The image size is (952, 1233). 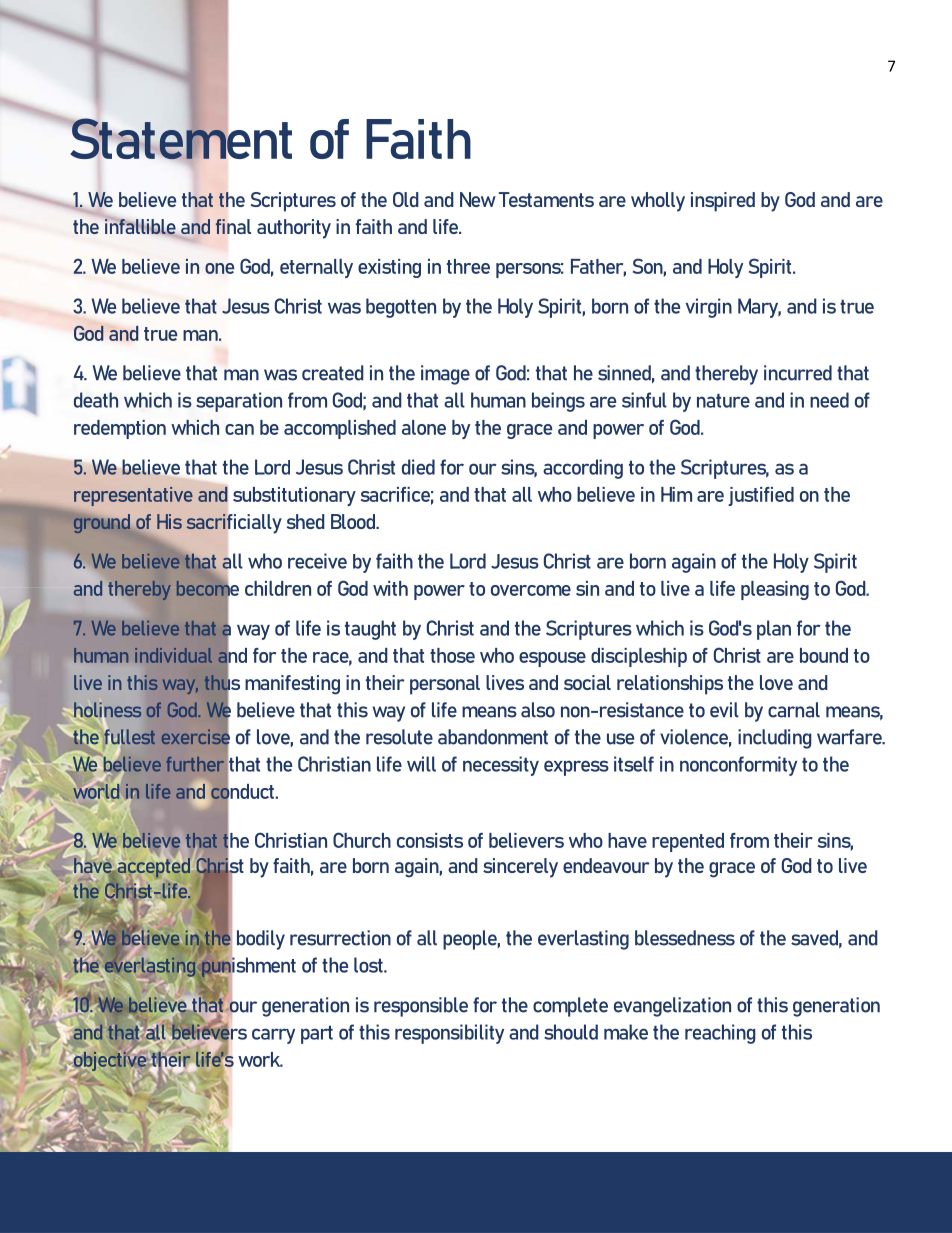 What do you see at coordinates (761, 496) in the screenshot?
I see `justified` at bounding box center [761, 496].
